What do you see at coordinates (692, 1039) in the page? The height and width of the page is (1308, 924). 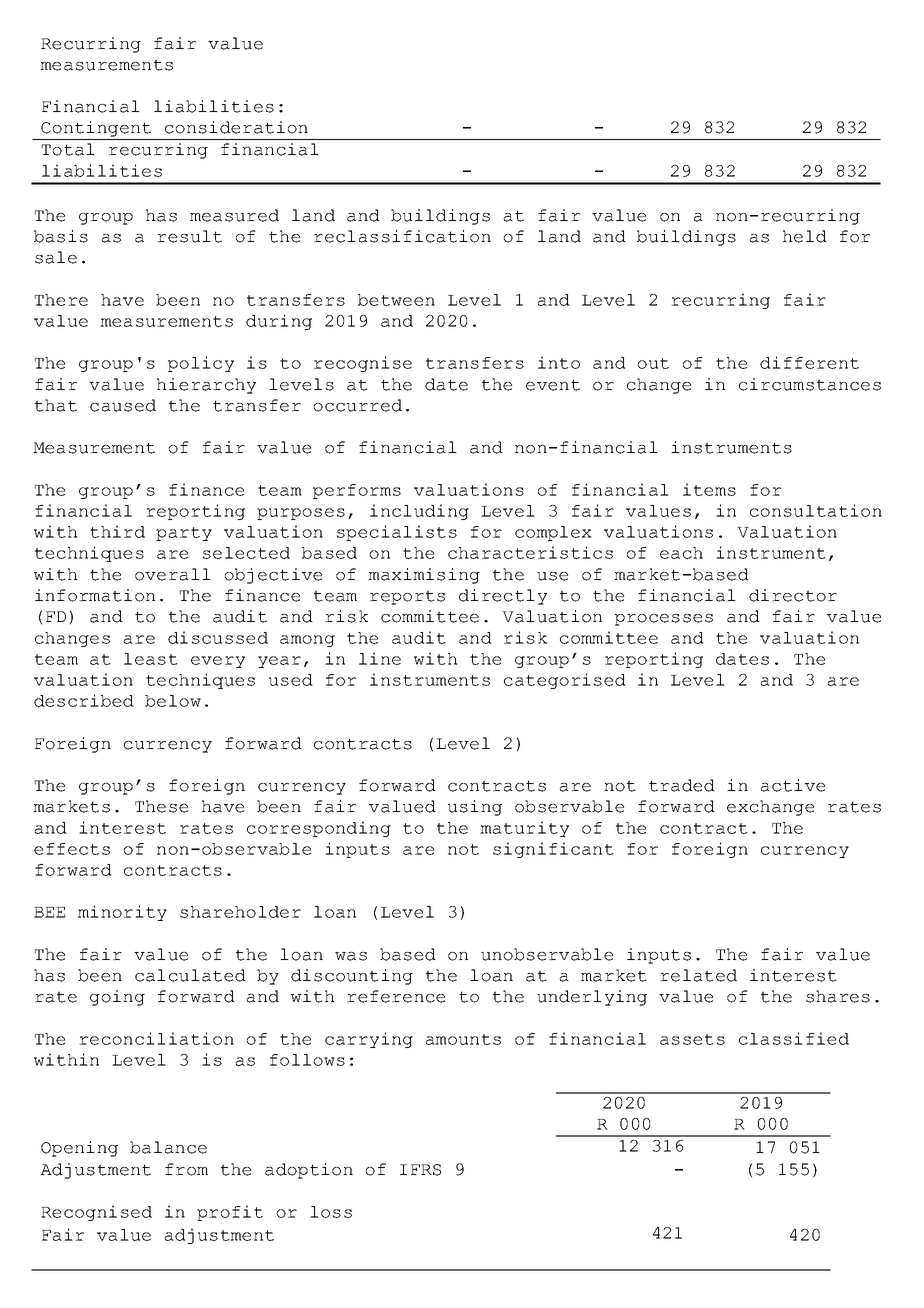 I see `assets` at bounding box center [692, 1039].
